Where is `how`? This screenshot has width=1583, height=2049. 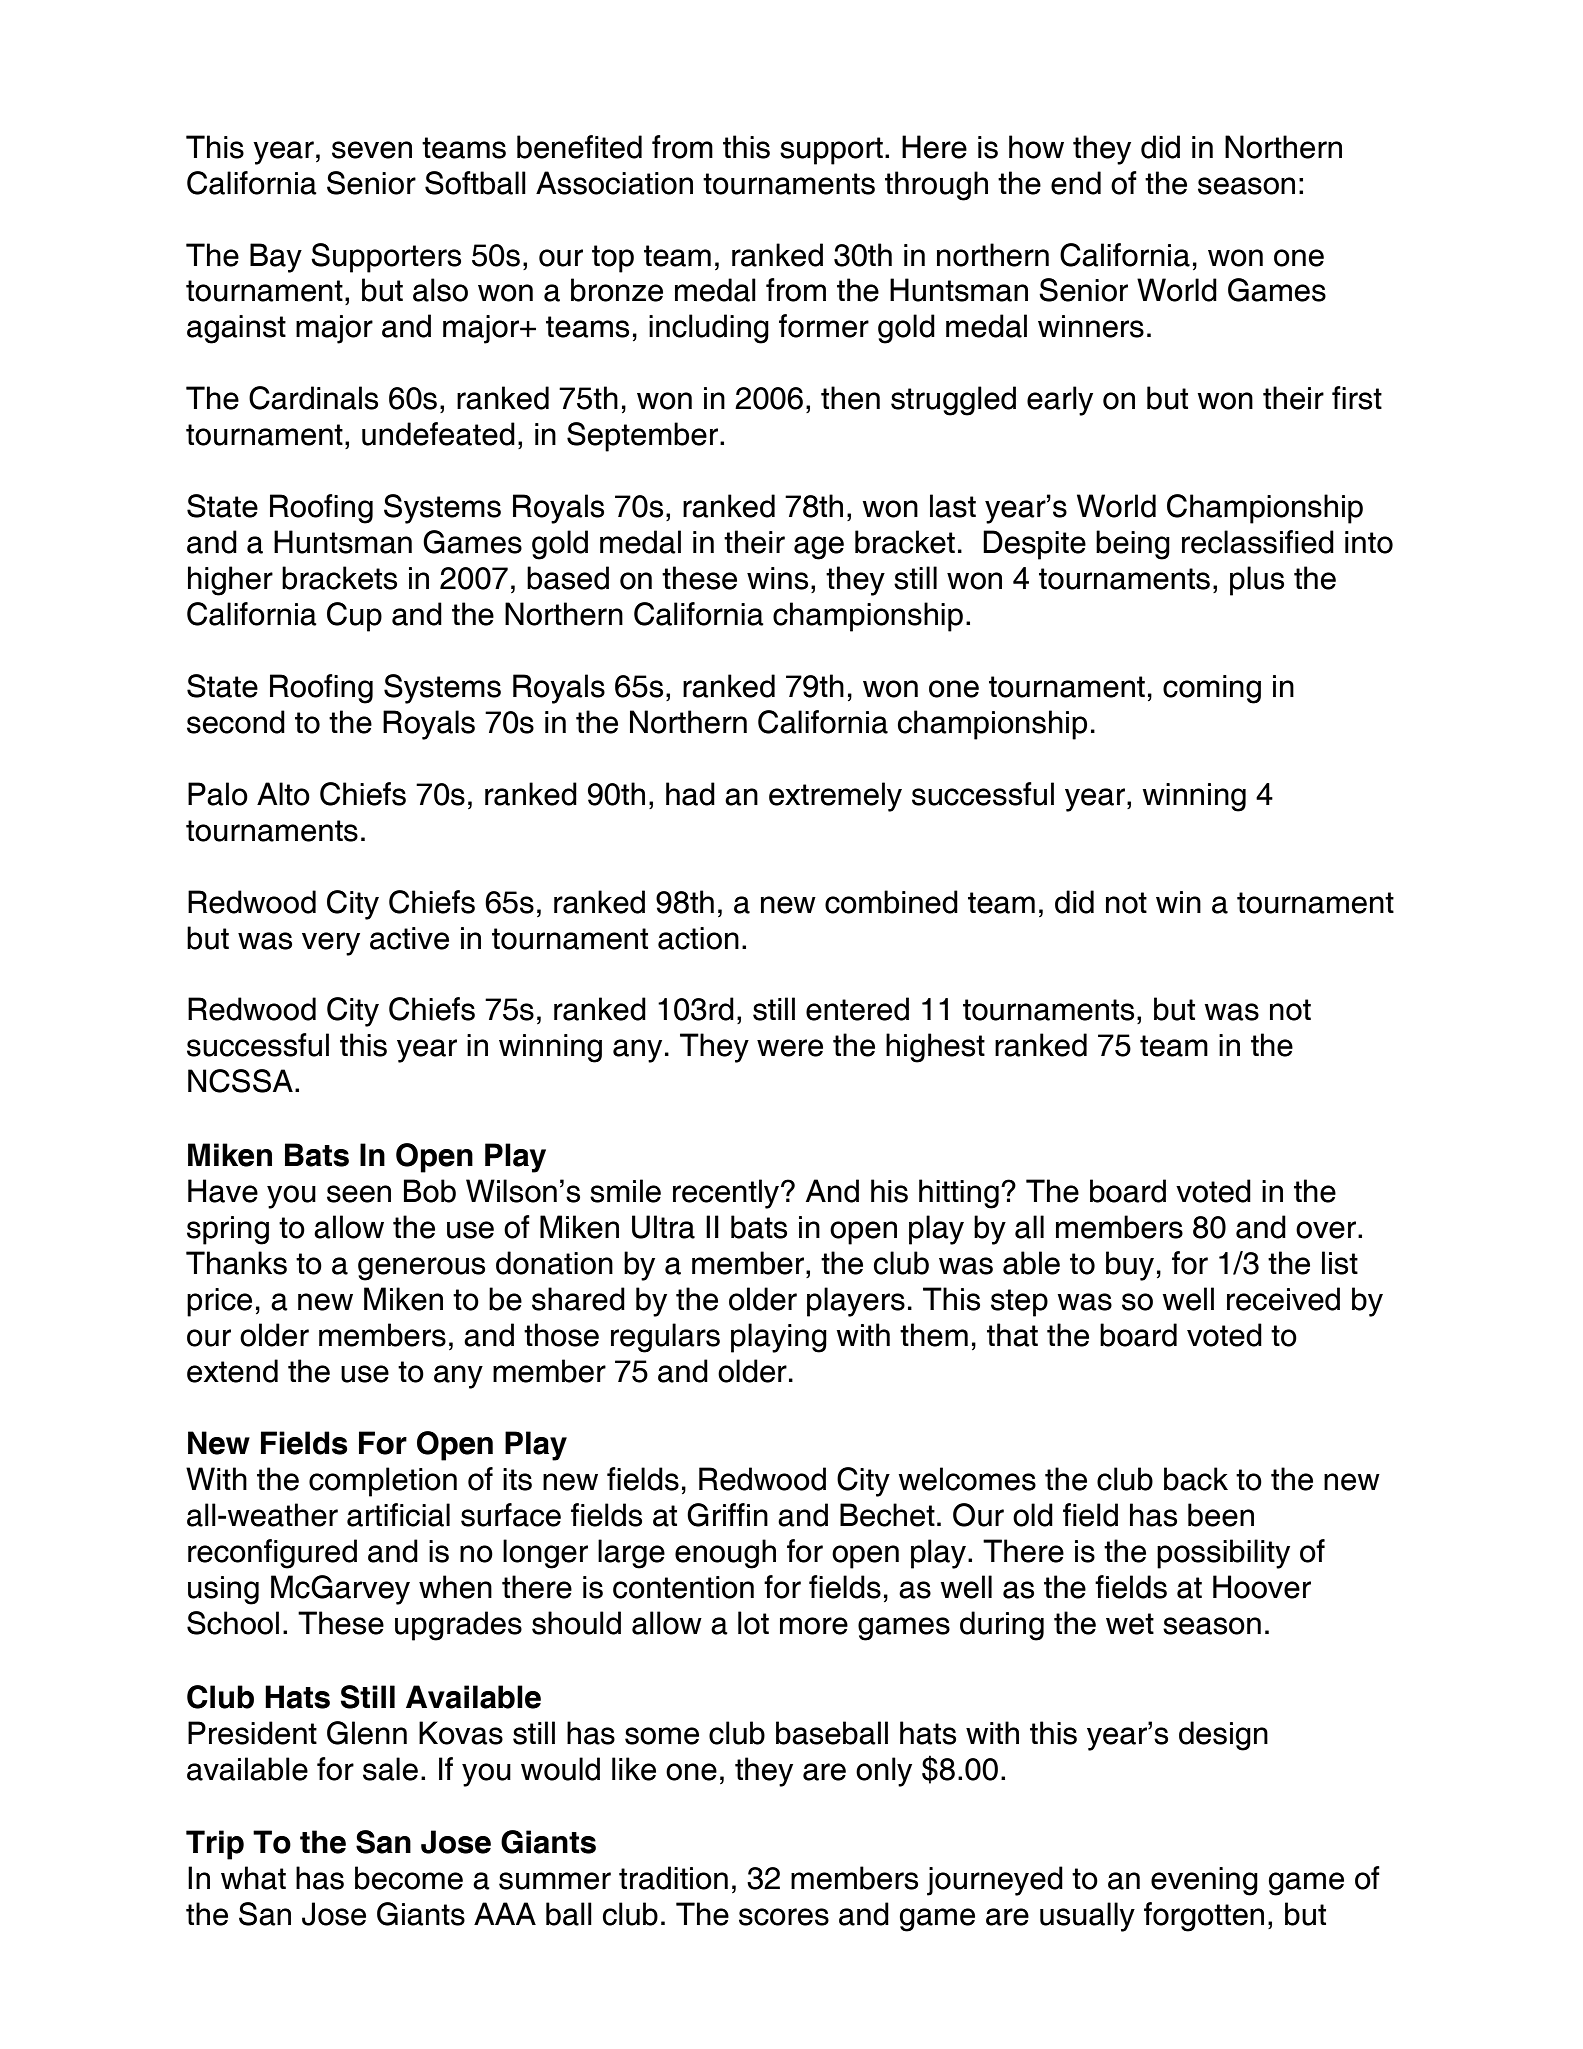
how is located at coordinates (1036, 147).
